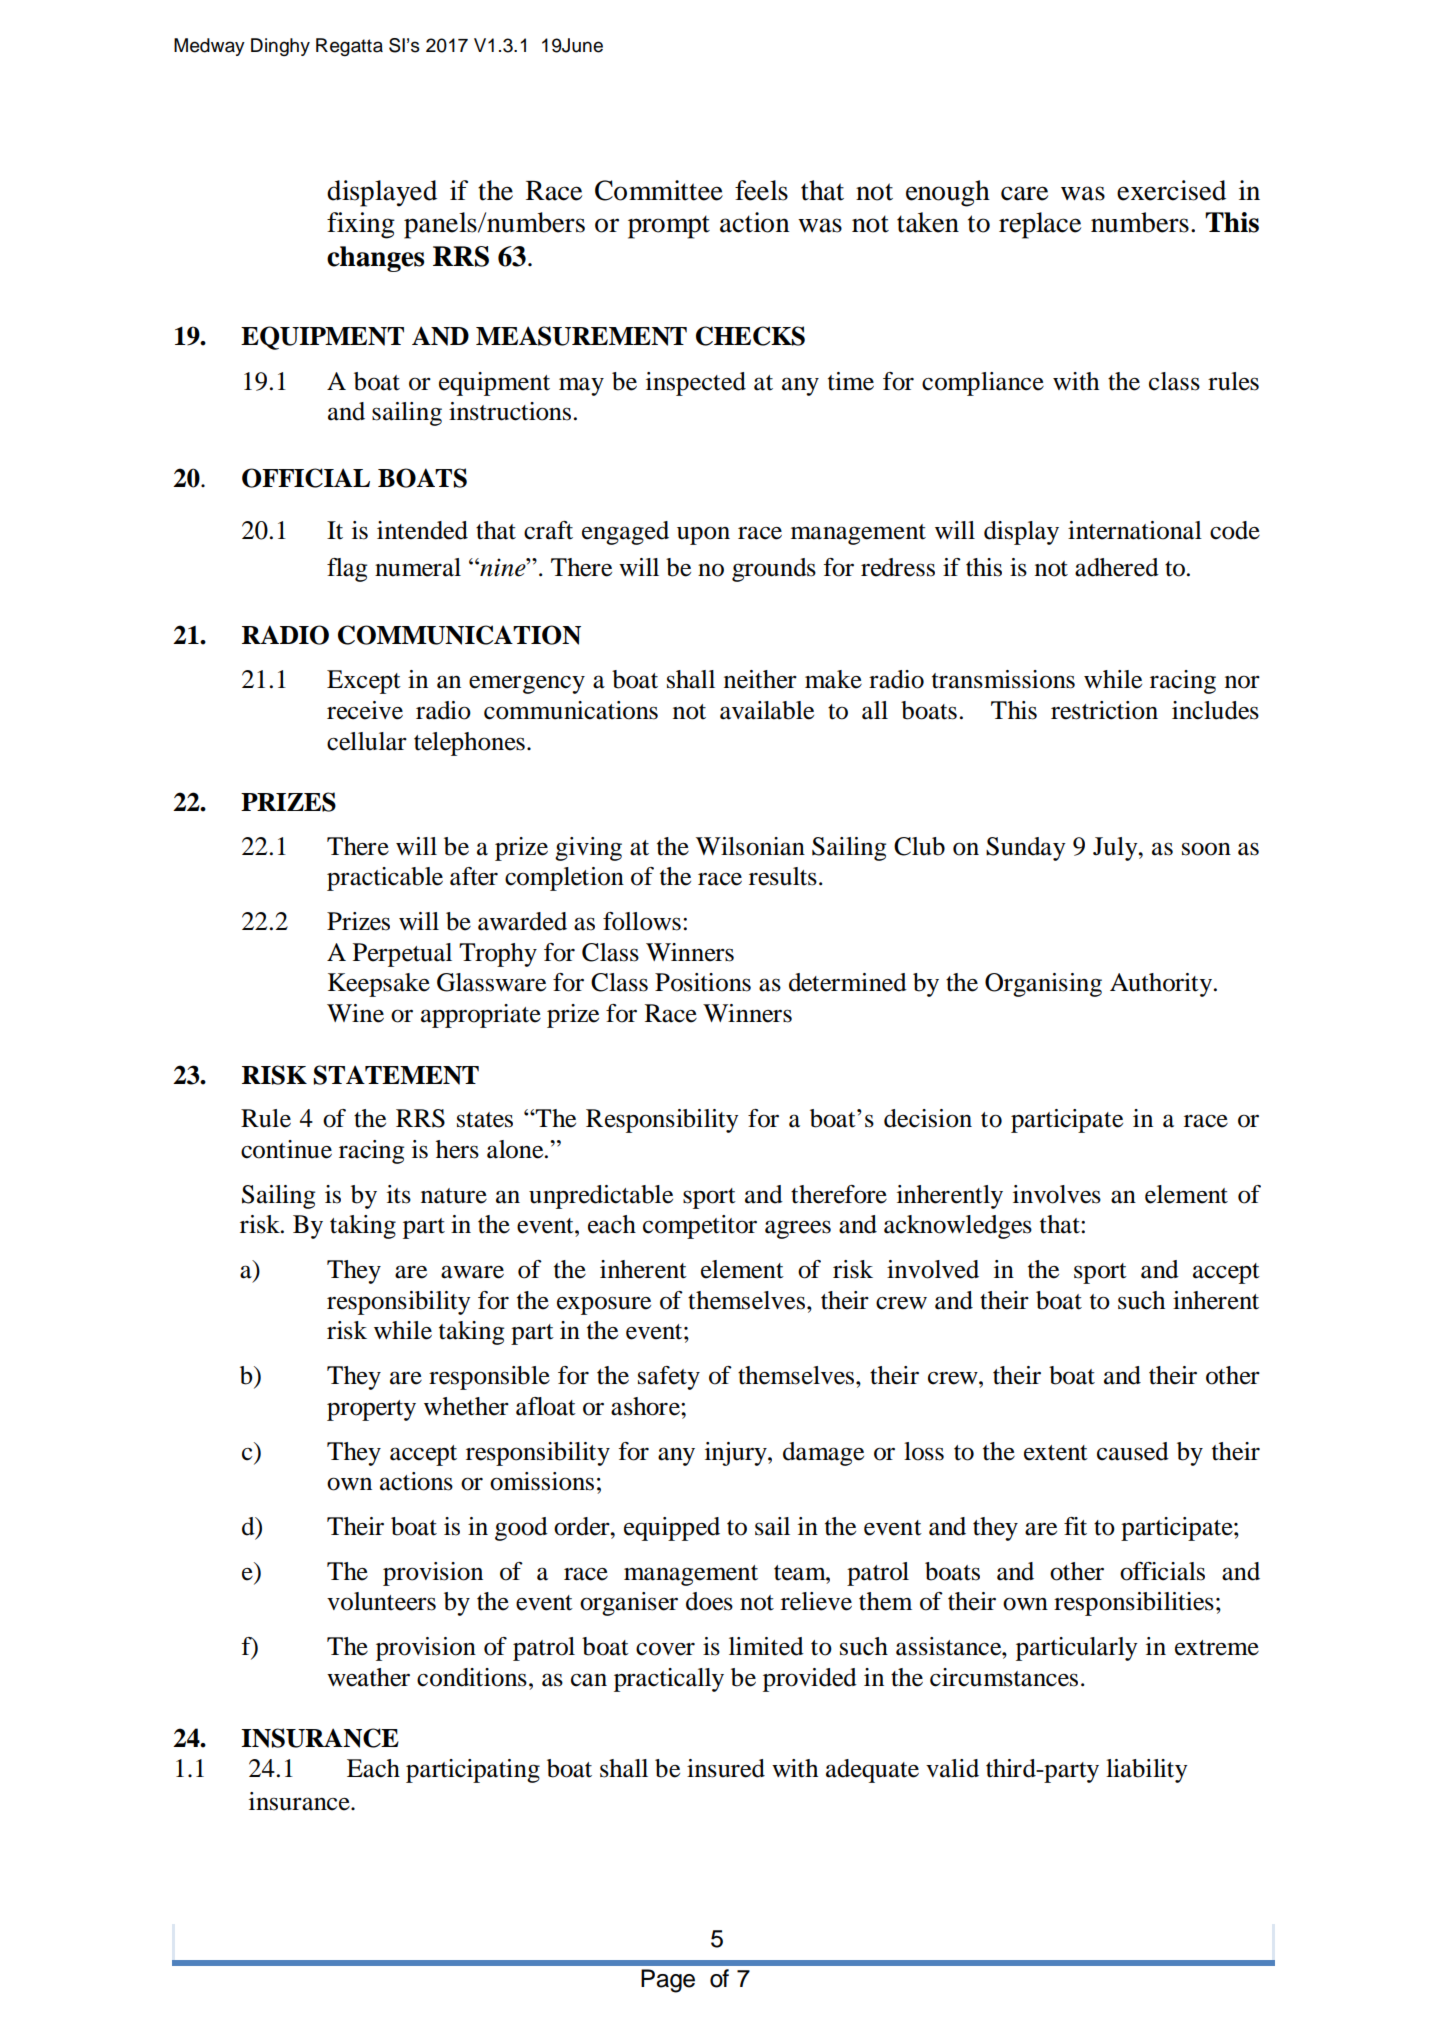  I want to click on safety, so click(669, 1378).
